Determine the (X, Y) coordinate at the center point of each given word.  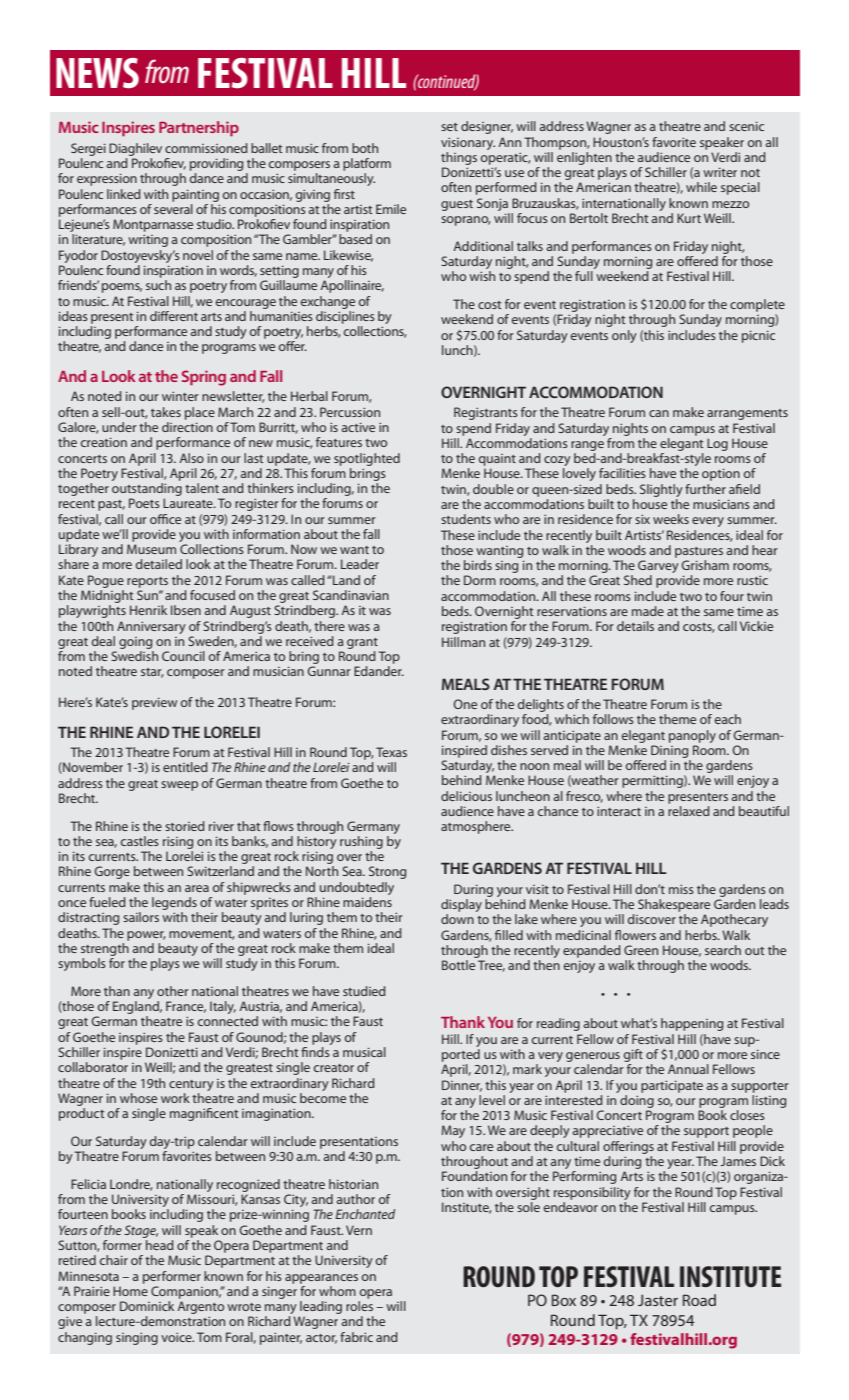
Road (699, 1300)
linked (124, 194)
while (701, 187)
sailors (141, 917)
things (459, 158)
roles (359, 1306)
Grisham (705, 565)
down (457, 919)
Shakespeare (674, 905)
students (466, 519)
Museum (151, 549)
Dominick (147, 1306)
